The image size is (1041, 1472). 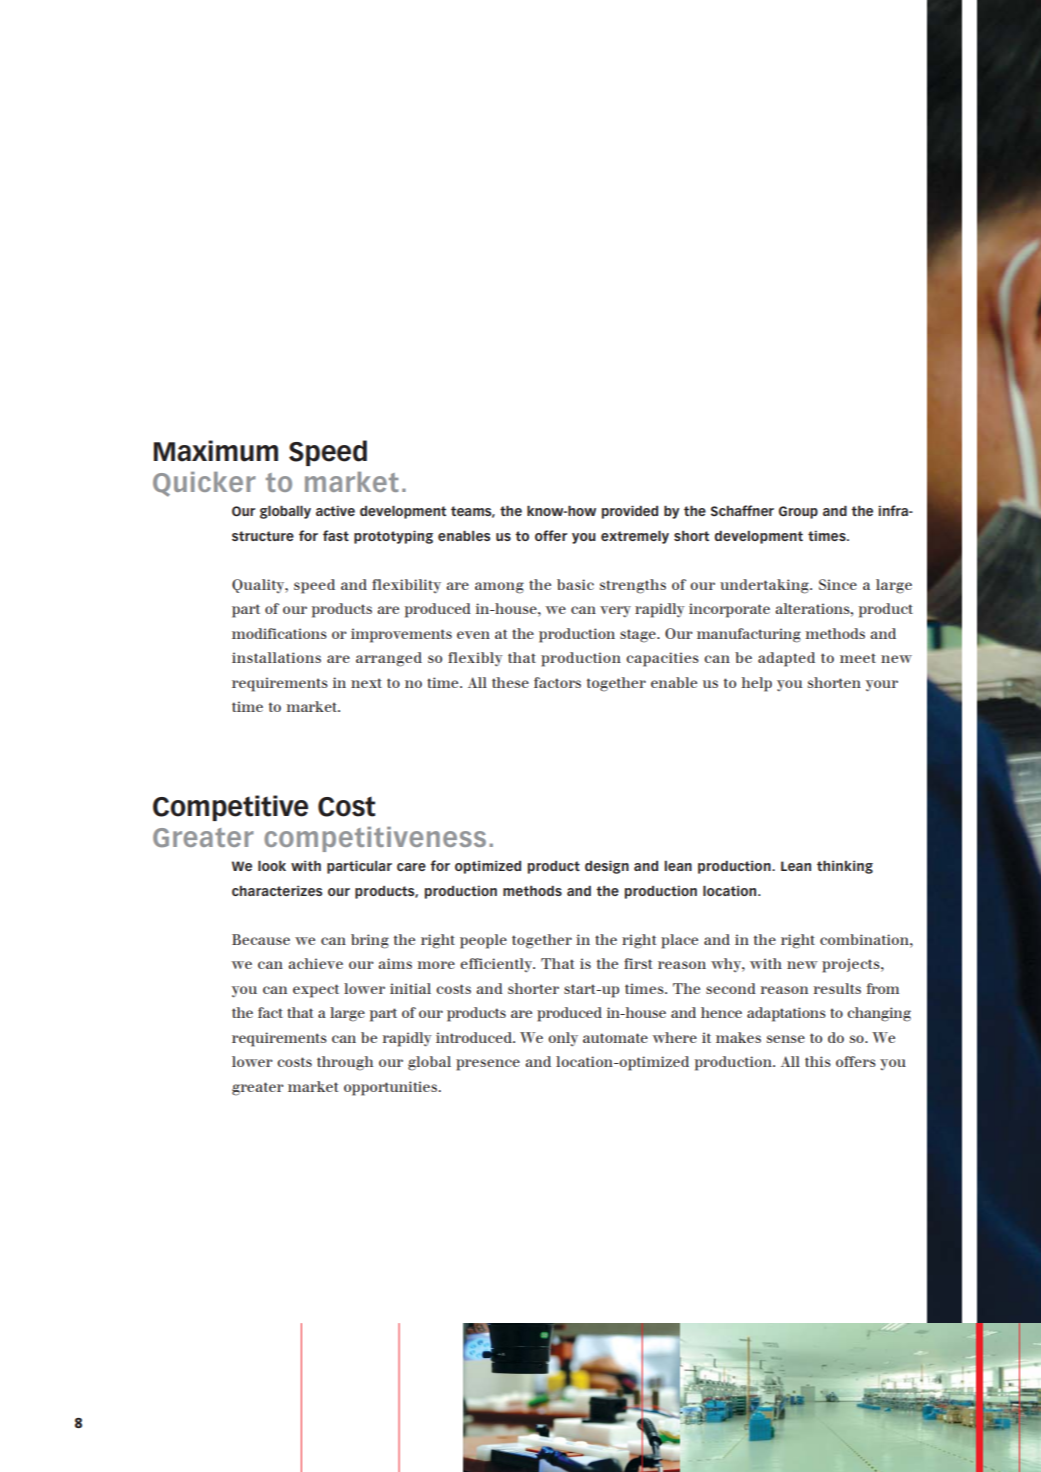 I want to click on Group, so click(x=798, y=512).
